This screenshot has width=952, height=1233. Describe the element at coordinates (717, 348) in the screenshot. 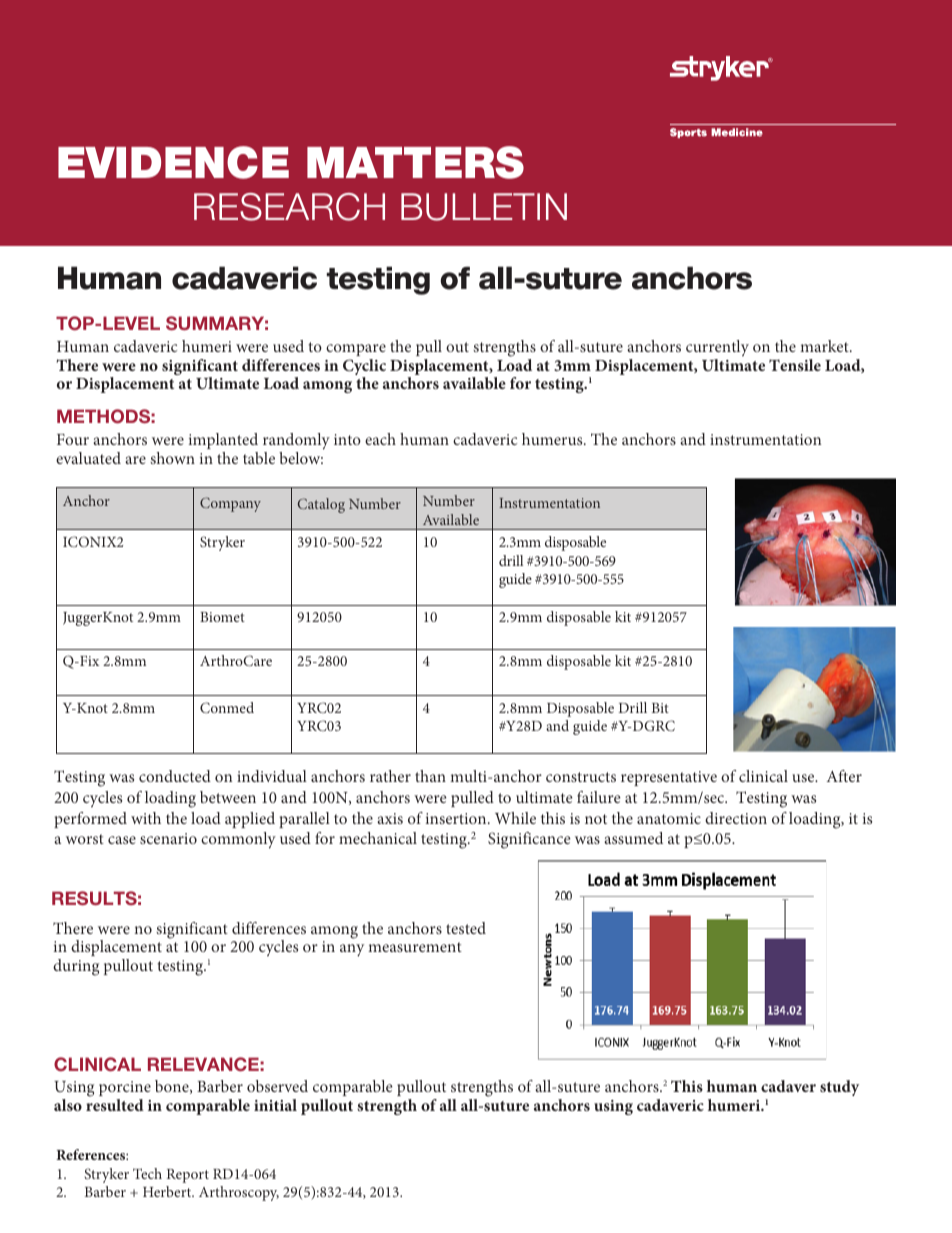

I see `currently` at that location.
